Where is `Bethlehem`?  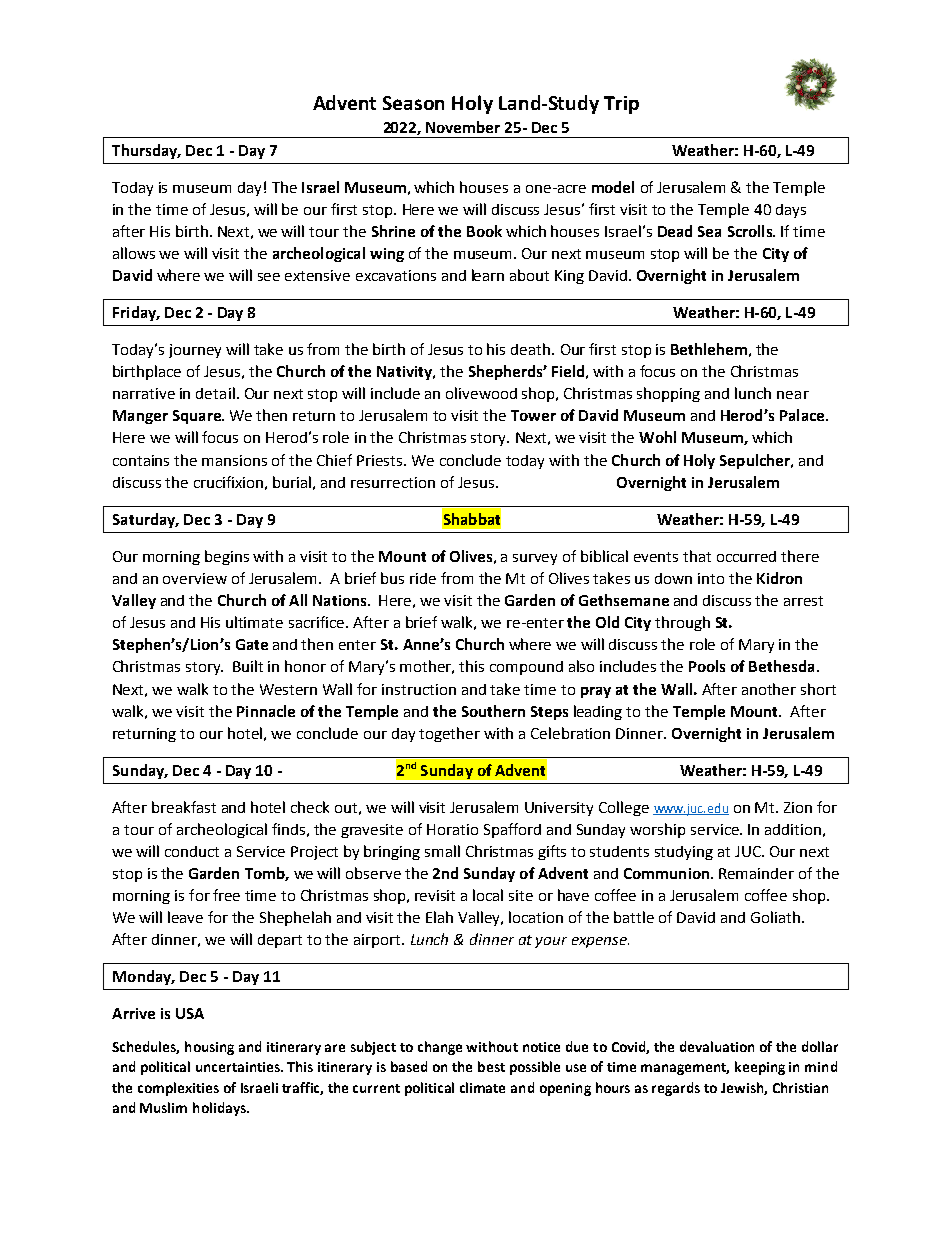
Bethlehem is located at coordinates (709, 349).
